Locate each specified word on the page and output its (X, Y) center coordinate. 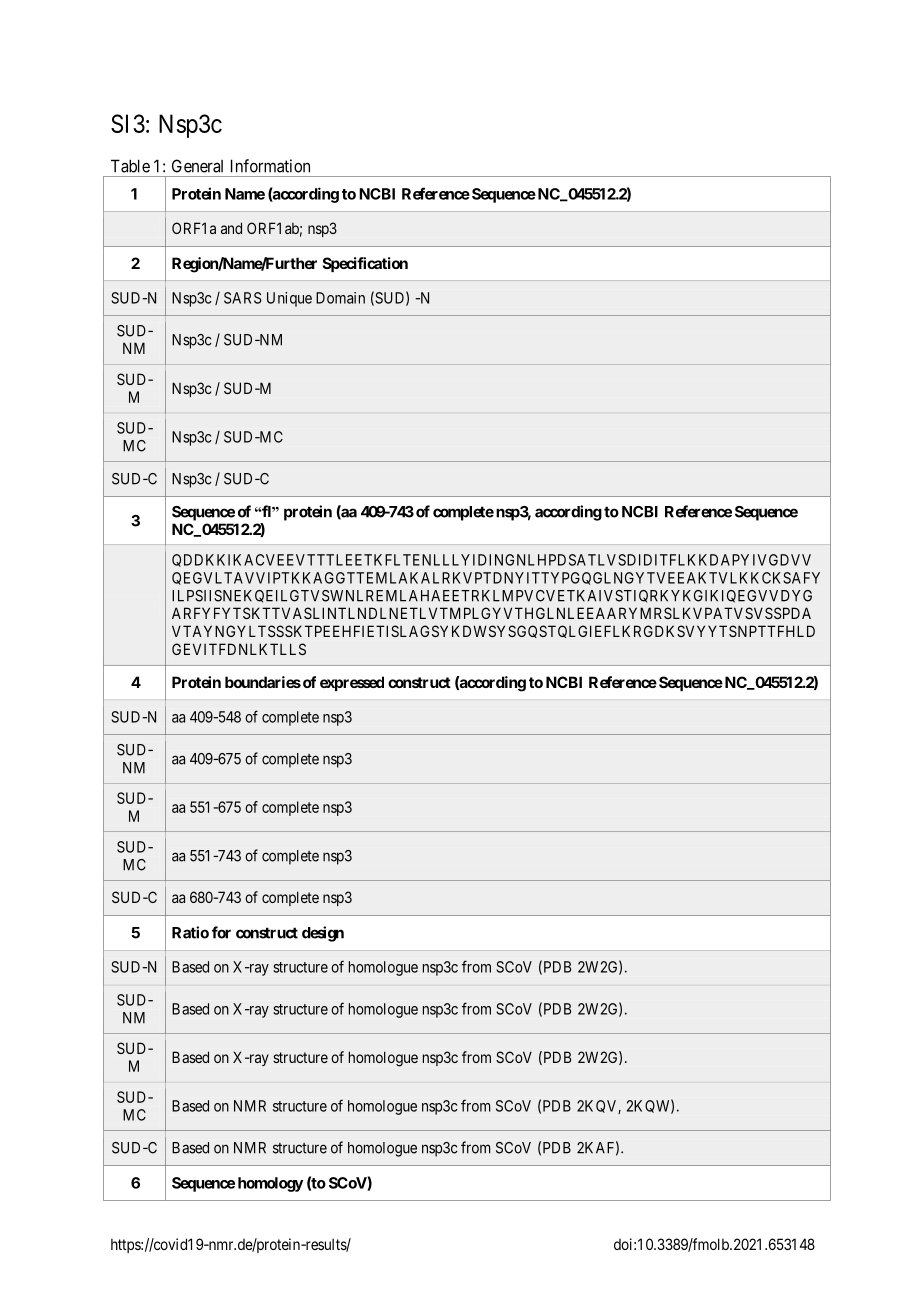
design (323, 934)
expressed (352, 683)
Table (130, 166)
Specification (365, 264)
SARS (243, 298)
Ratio (190, 932)
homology (270, 1184)
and (231, 228)
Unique (289, 299)
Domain (340, 298)
